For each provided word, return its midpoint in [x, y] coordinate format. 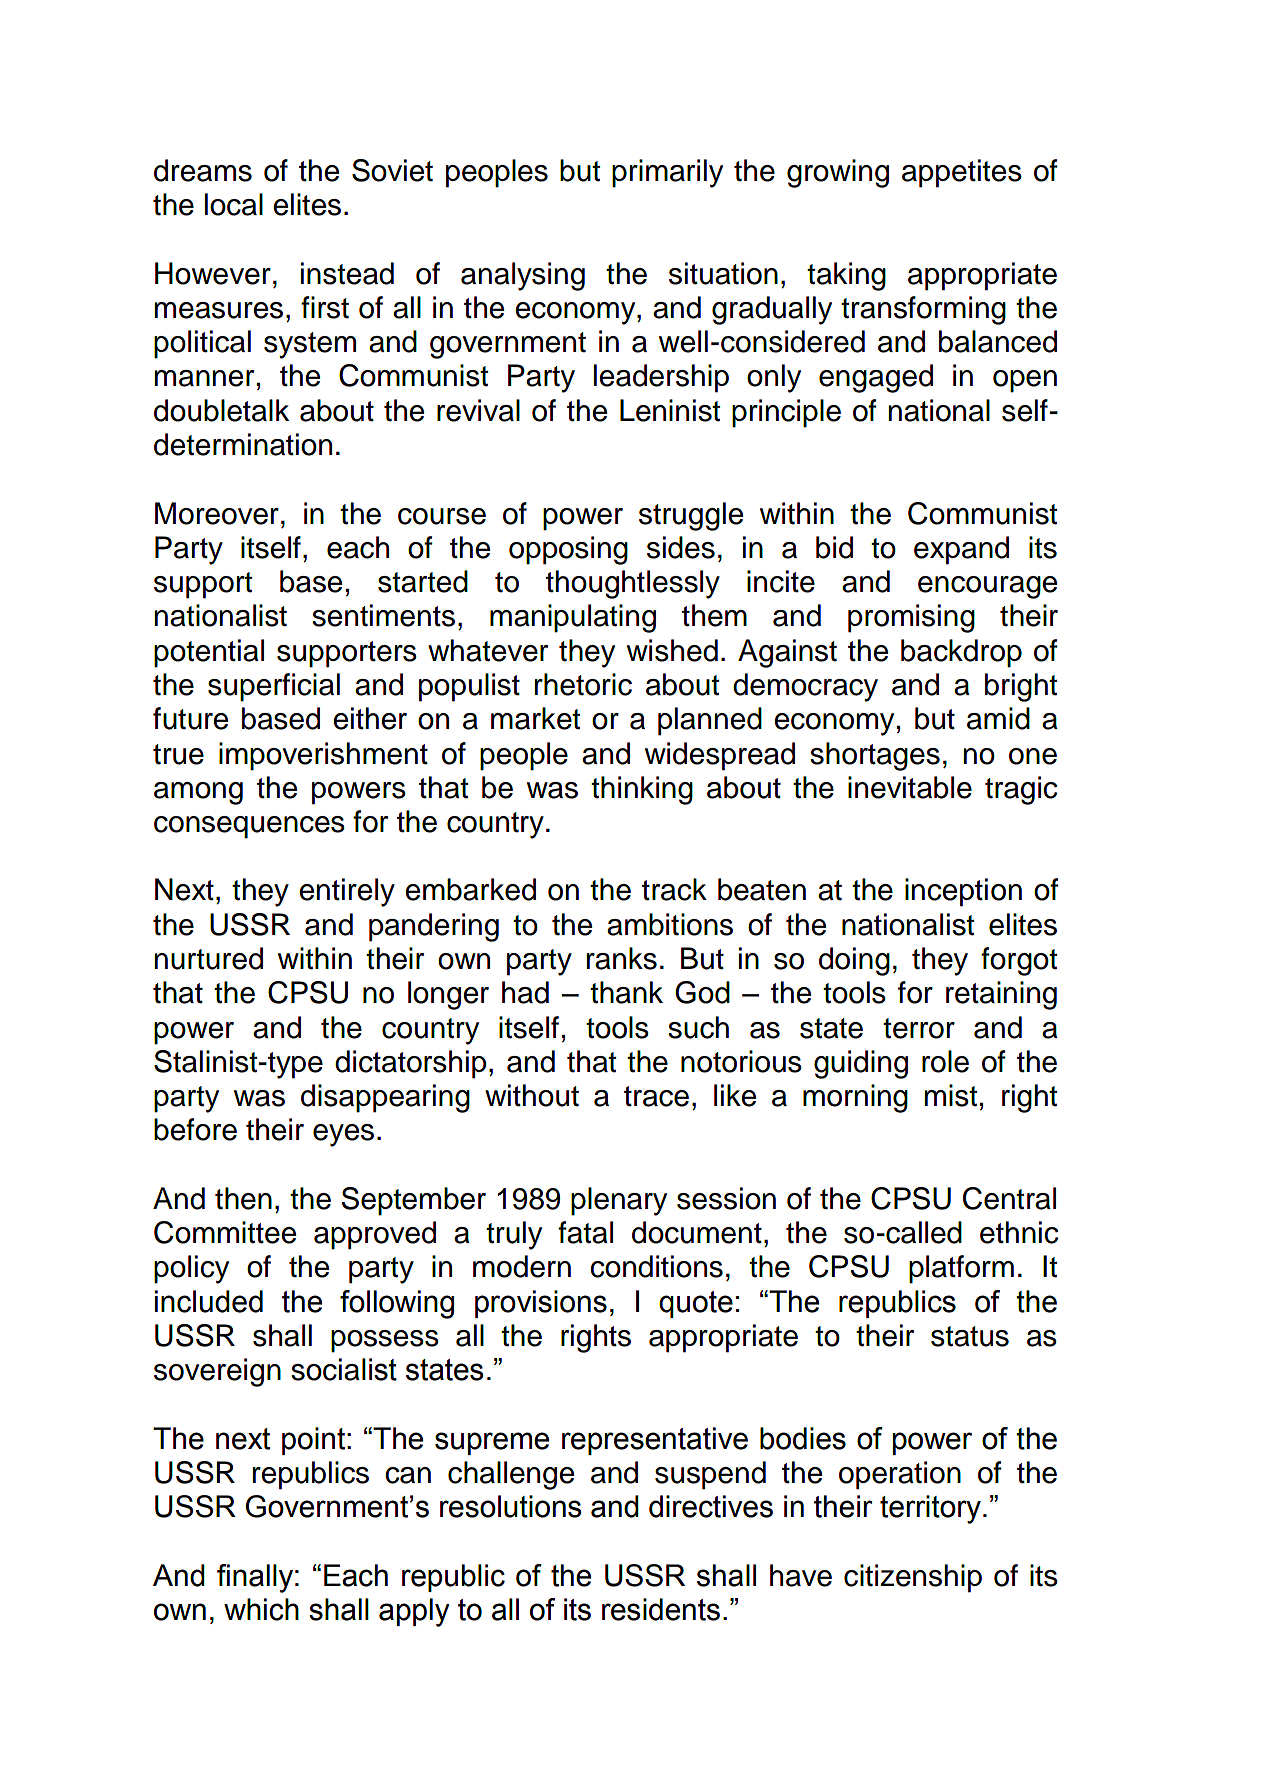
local [234, 204]
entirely [347, 892]
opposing [568, 550]
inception [963, 892]
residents [661, 1609]
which [261, 1609]
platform [961, 1269]
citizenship [913, 1578]
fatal [585, 1232]
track [674, 889]
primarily [667, 173]
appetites [962, 173]
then [243, 1198]
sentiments [383, 615]
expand [961, 550]
